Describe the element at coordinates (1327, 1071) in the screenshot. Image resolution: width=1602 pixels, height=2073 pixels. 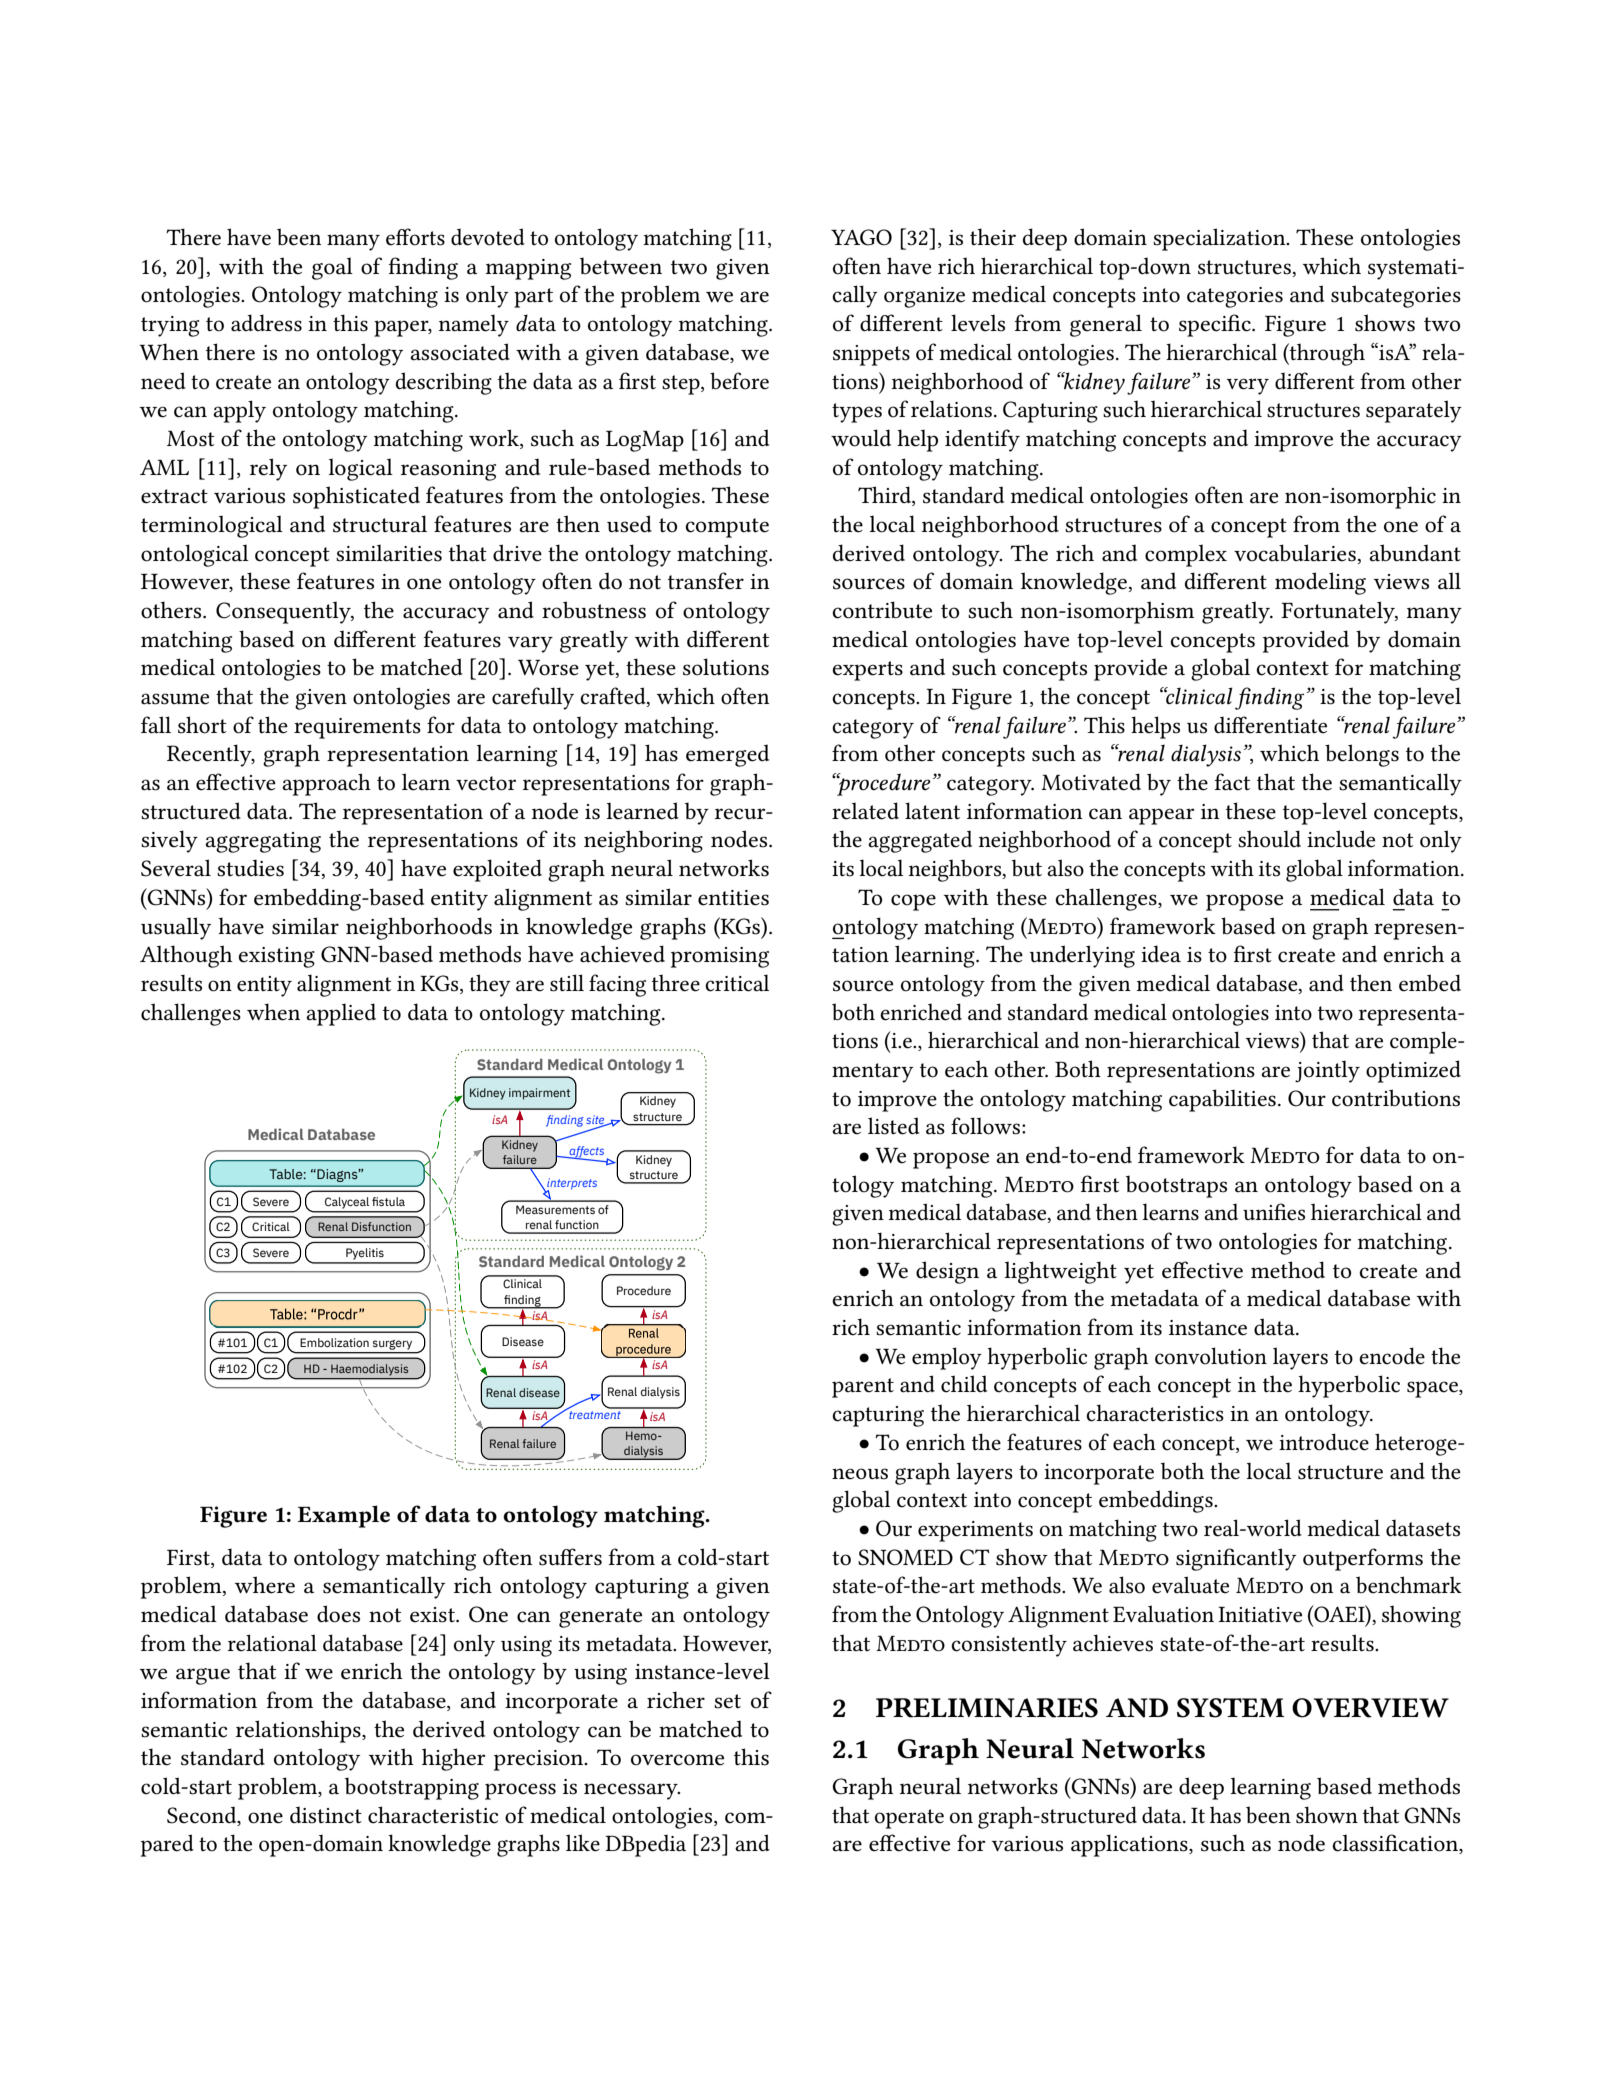
I see `jointly` at that location.
